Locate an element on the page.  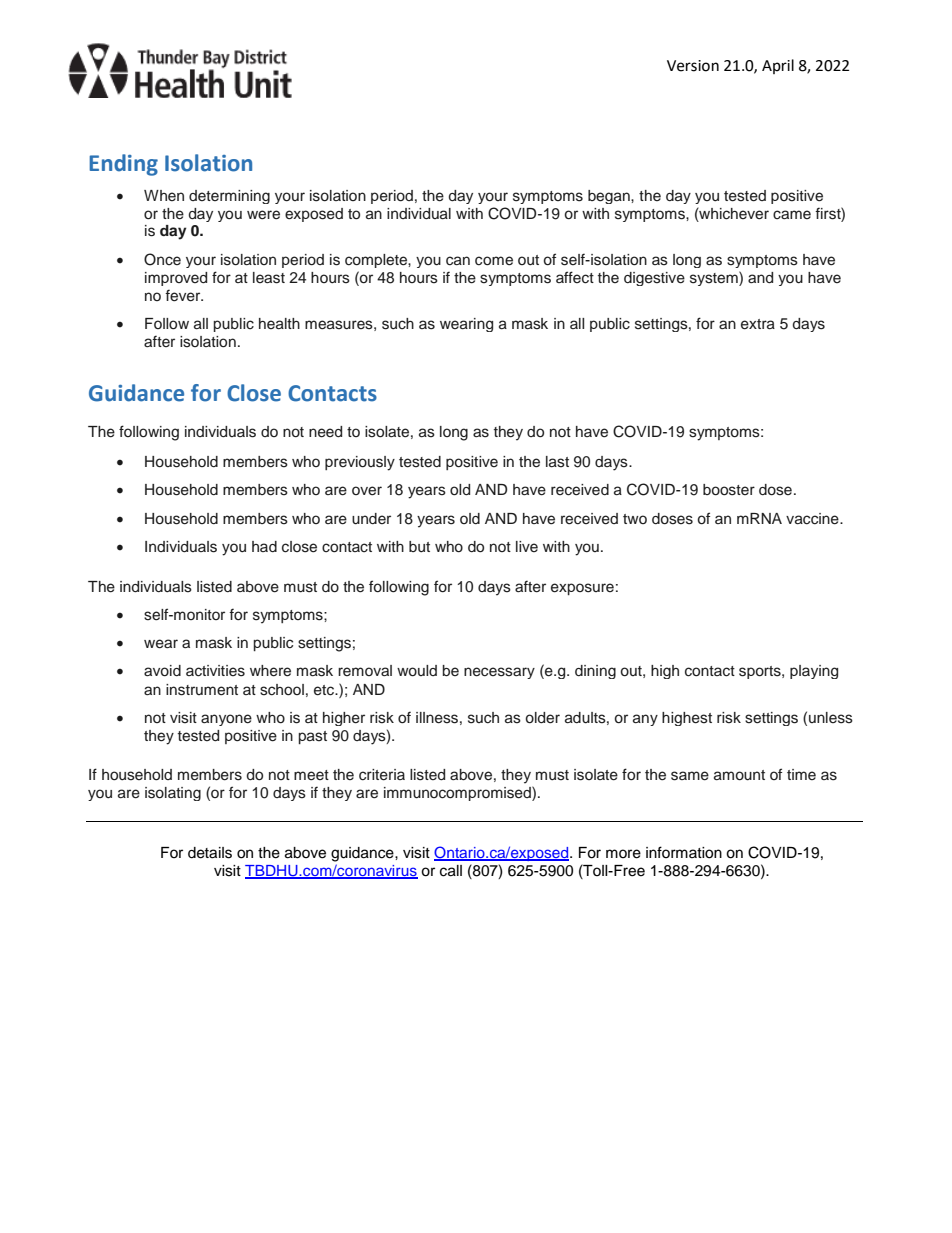
Ending is located at coordinates (123, 165).
